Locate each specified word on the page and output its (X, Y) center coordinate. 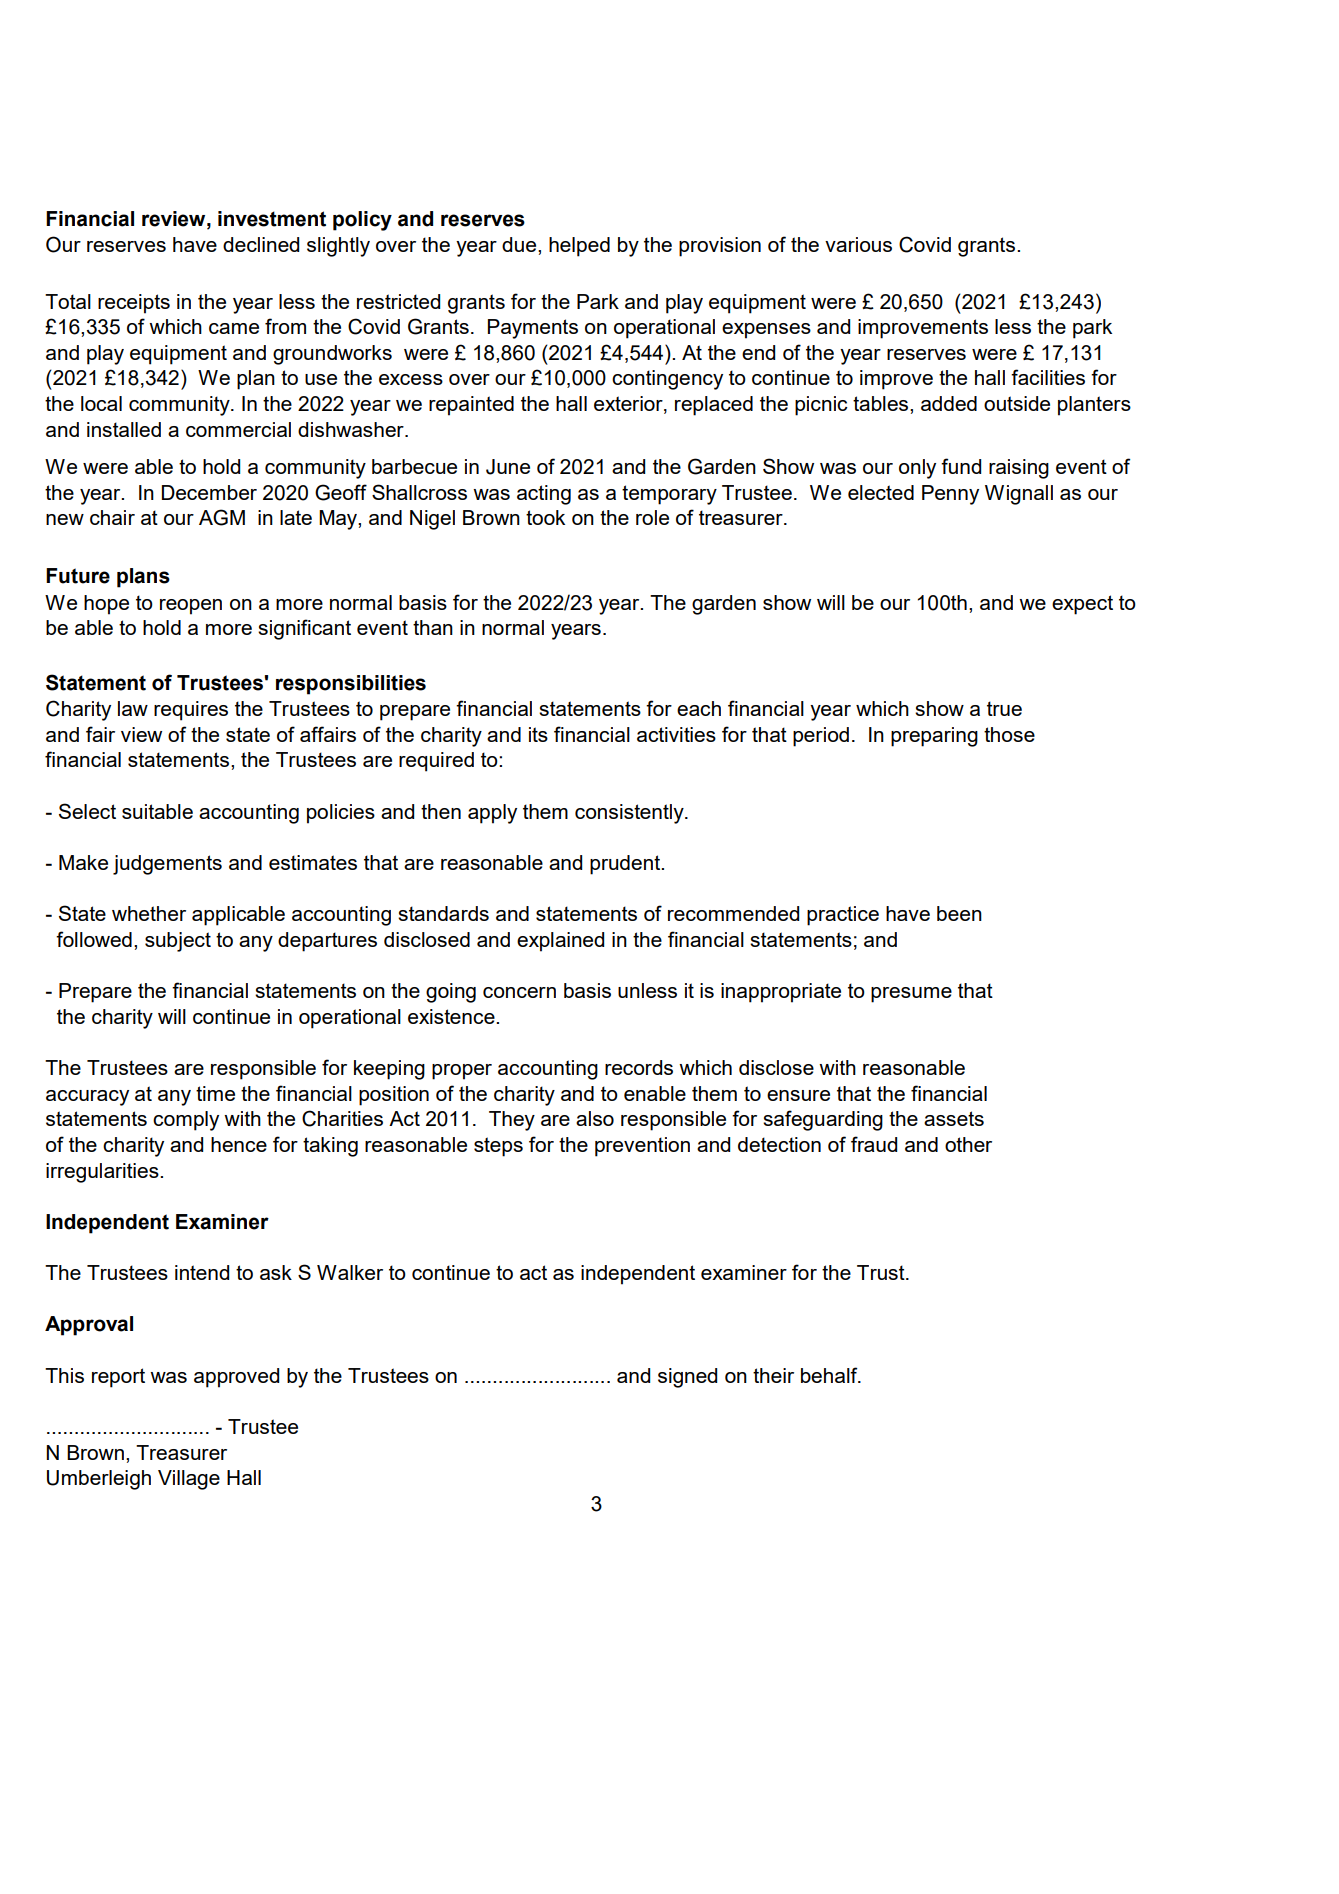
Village (189, 1480)
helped (579, 247)
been (959, 913)
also (595, 1118)
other (968, 1144)
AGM (222, 517)
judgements (167, 865)
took (545, 517)
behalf (830, 1375)
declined (261, 244)
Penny (950, 495)
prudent (626, 865)
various (858, 244)
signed (687, 1378)
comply (186, 1121)
